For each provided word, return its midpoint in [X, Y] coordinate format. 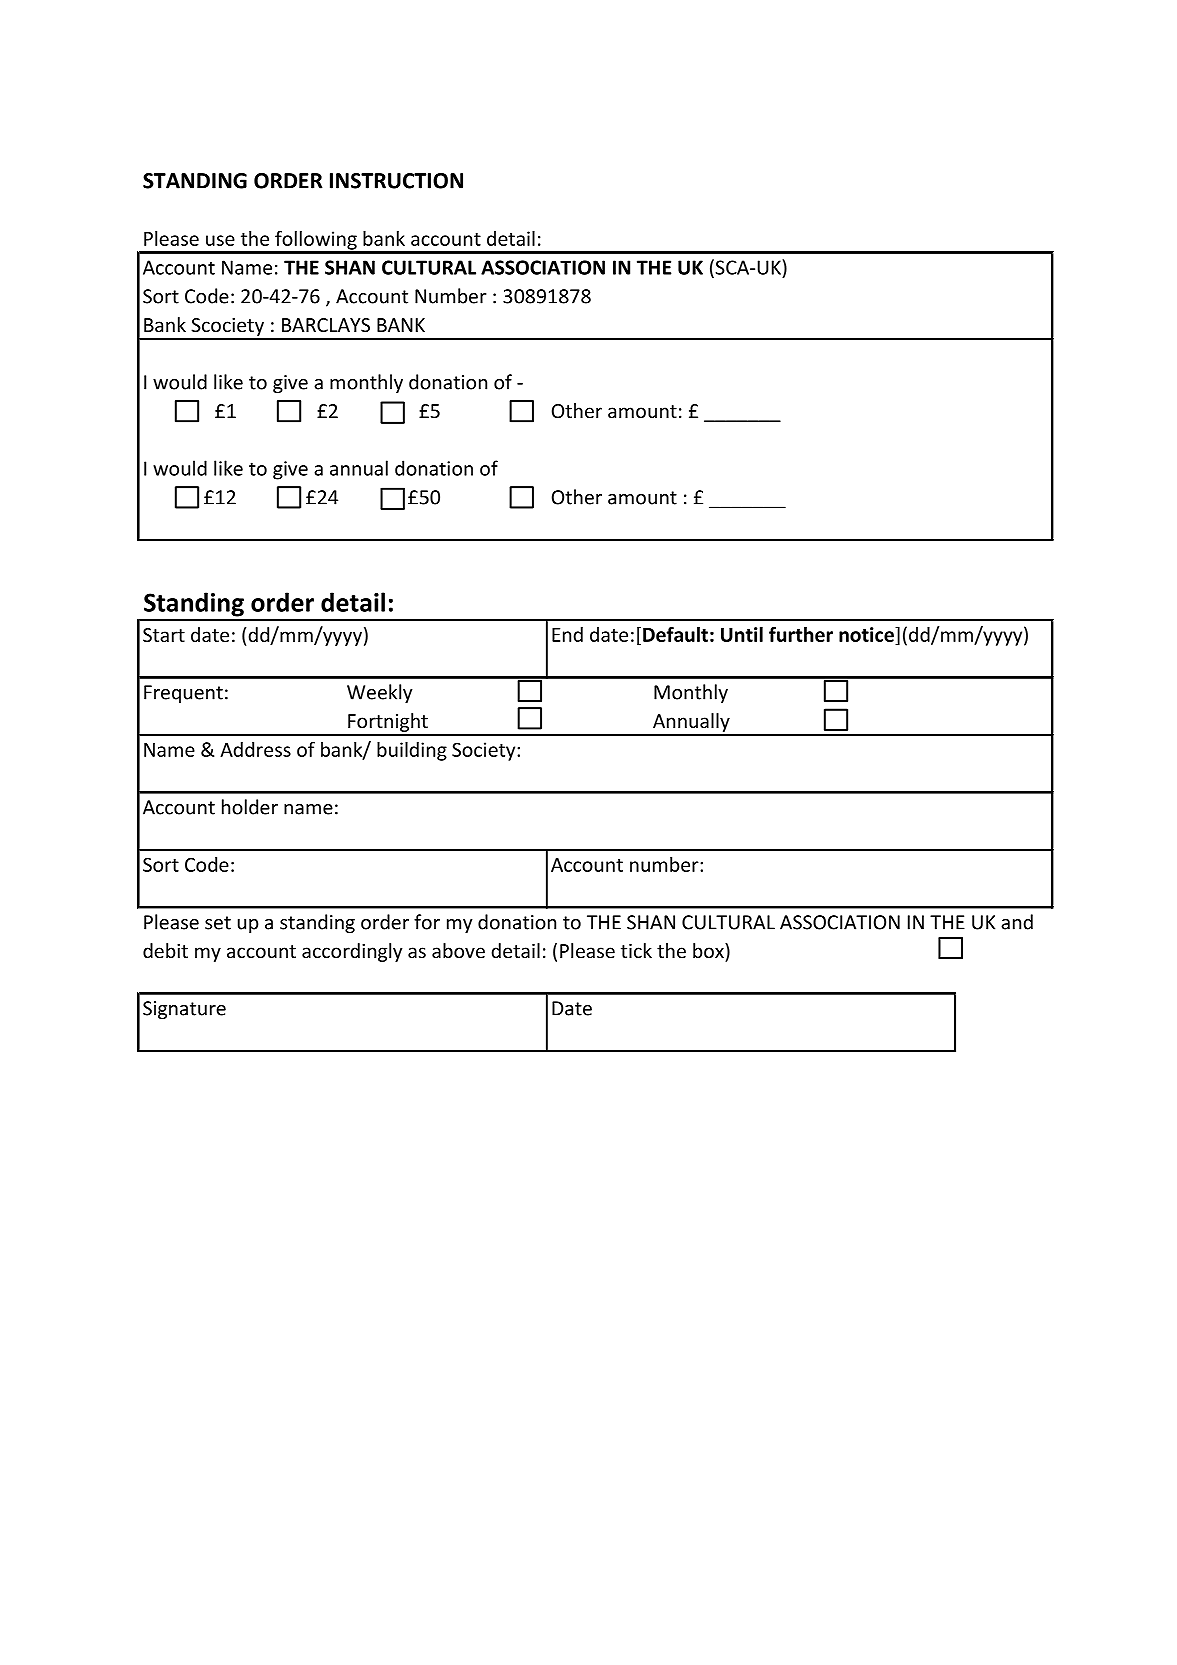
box [709, 950]
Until [742, 634]
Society [485, 751]
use [220, 240]
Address [255, 749]
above [458, 950]
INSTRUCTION [396, 181]
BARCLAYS [326, 325]
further [801, 634]
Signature [184, 1010]
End [567, 634]
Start [164, 635]
